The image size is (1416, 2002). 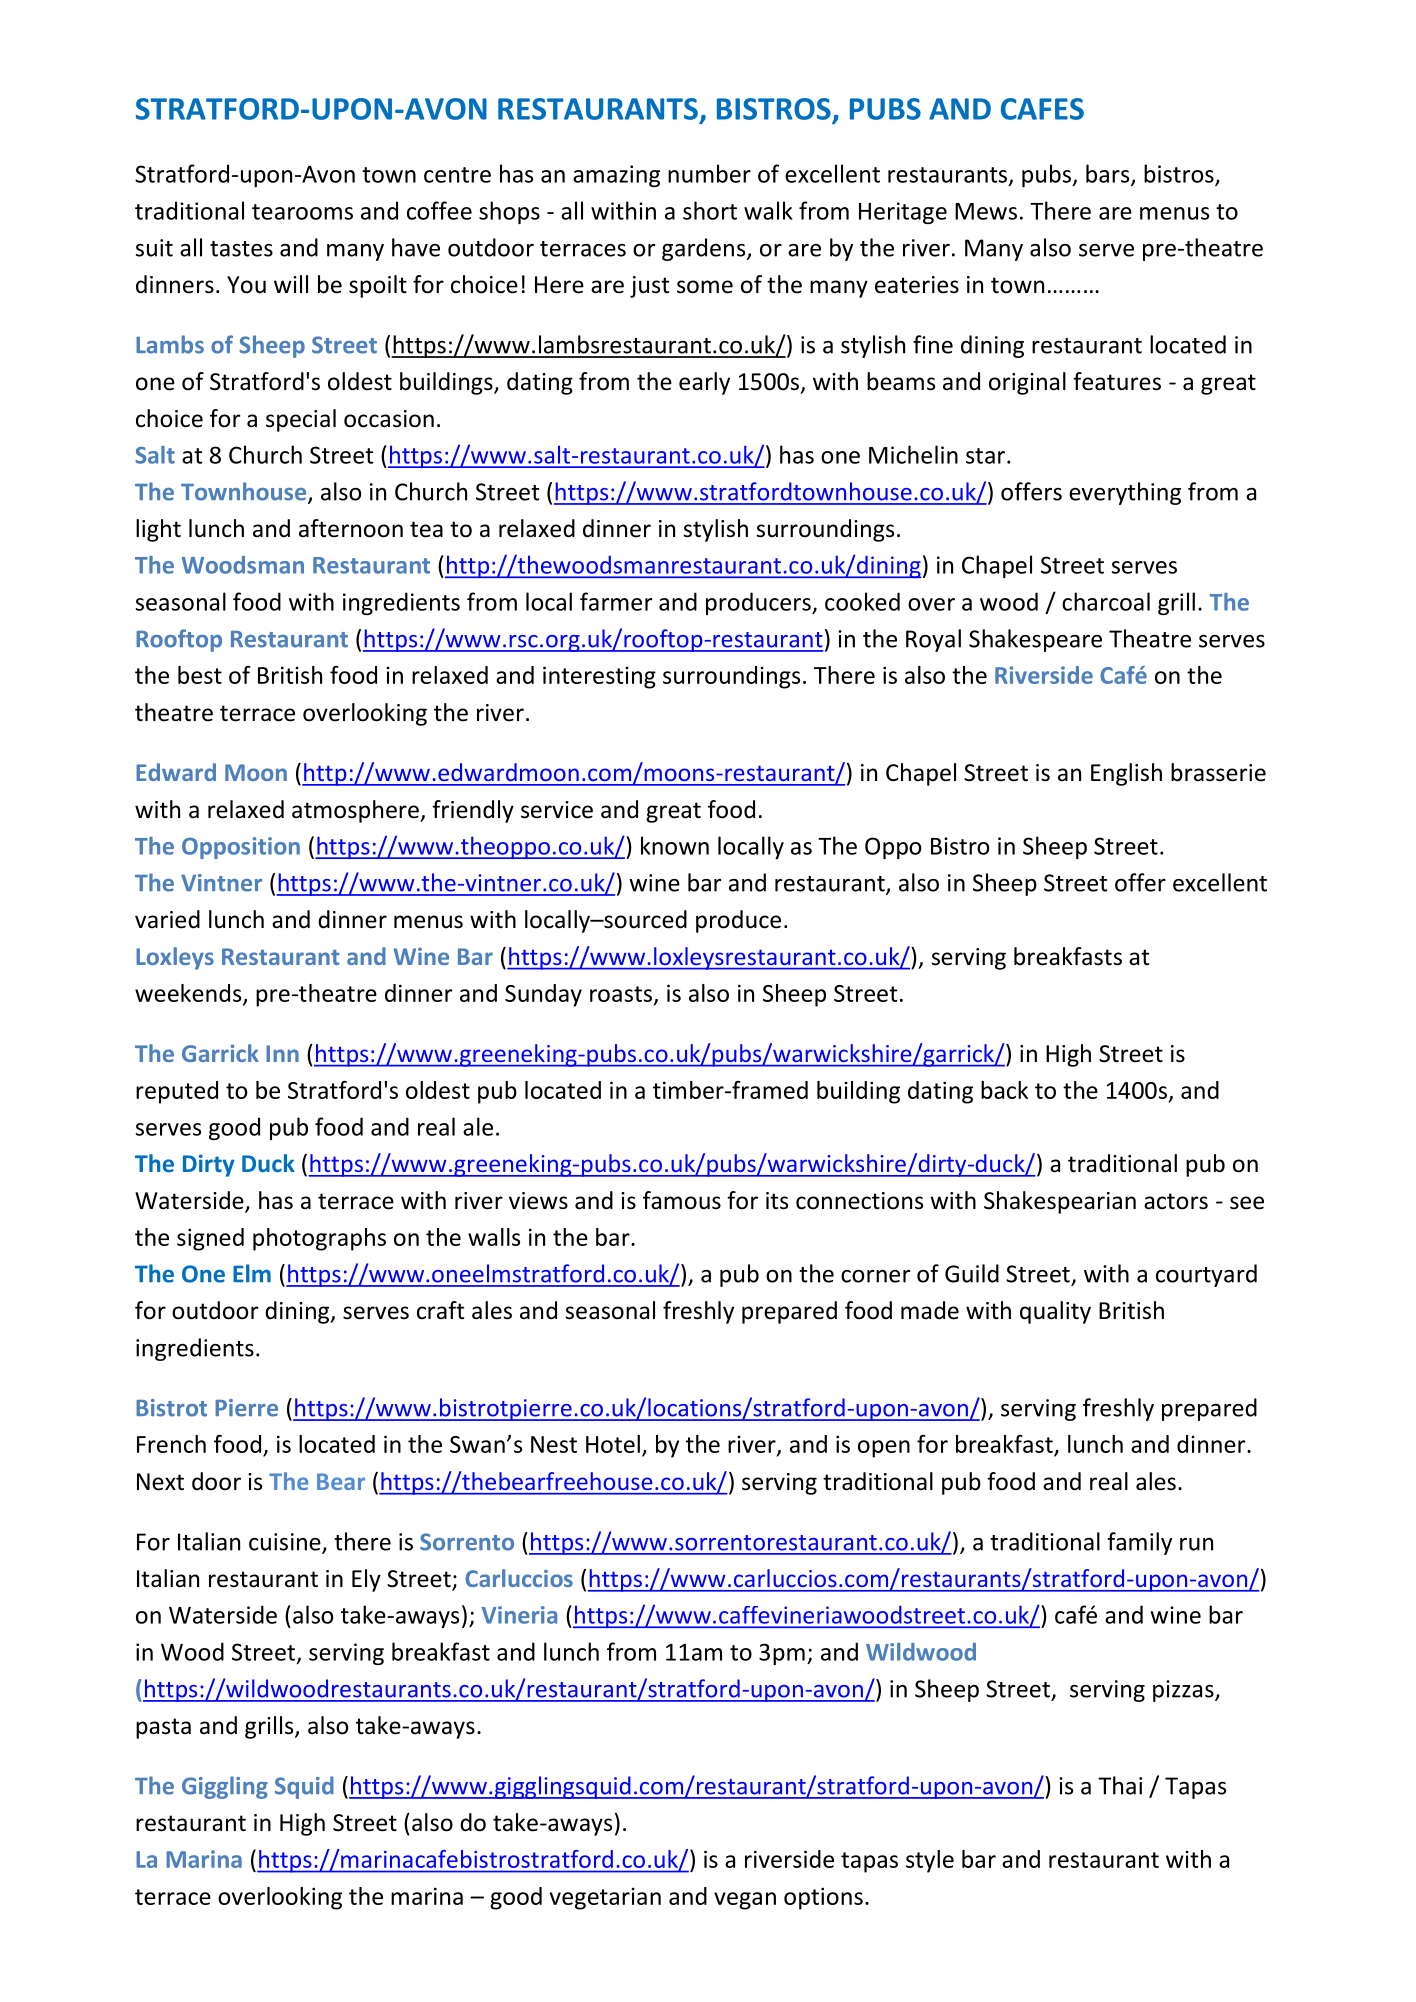 What do you see at coordinates (163, 1728) in the page?
I see `pasta` at bounding box center [163, 1728].
